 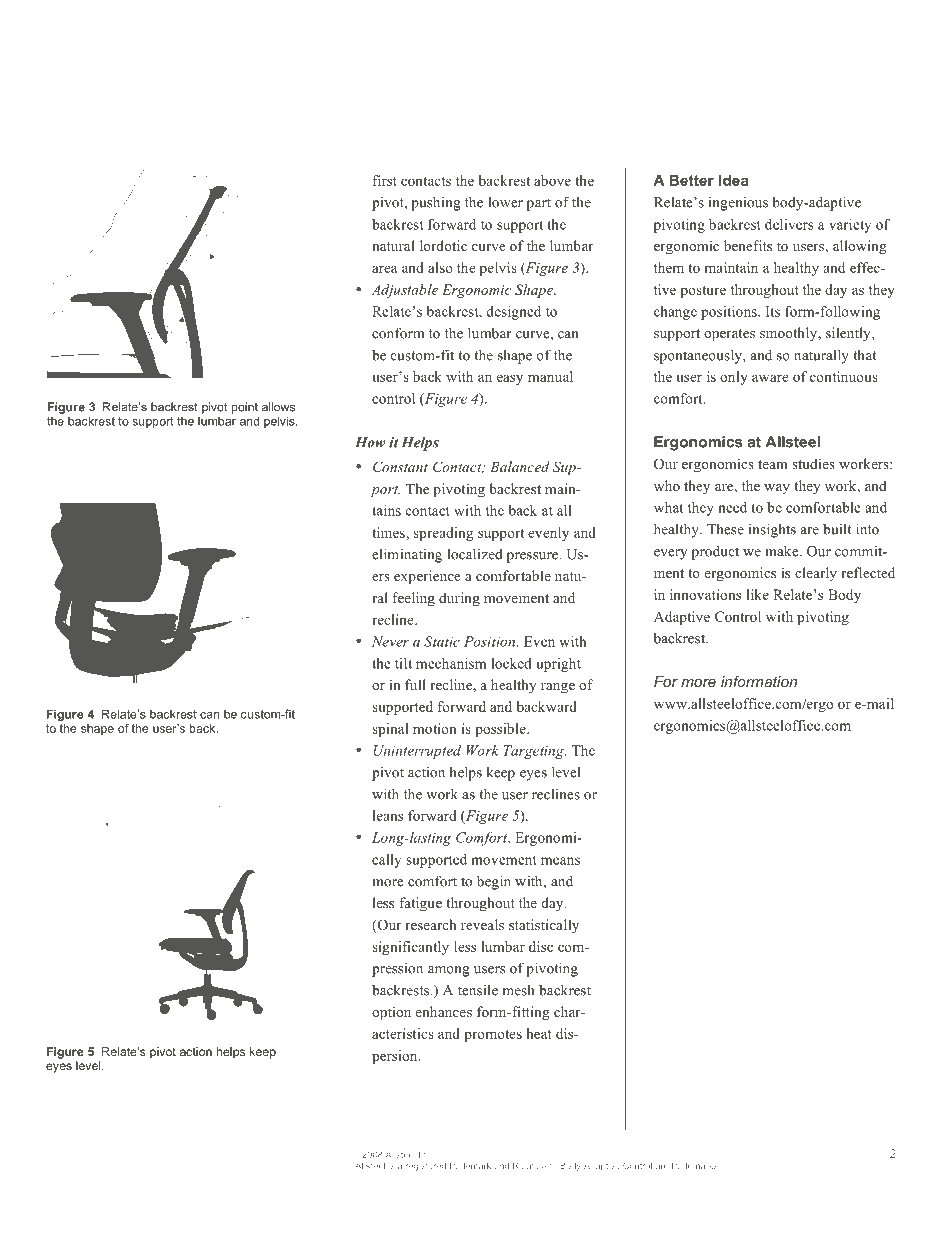 What do you see at coordinates (550, 376) in the screenshot?
I see `manual` at bounding box center [550, 376].
